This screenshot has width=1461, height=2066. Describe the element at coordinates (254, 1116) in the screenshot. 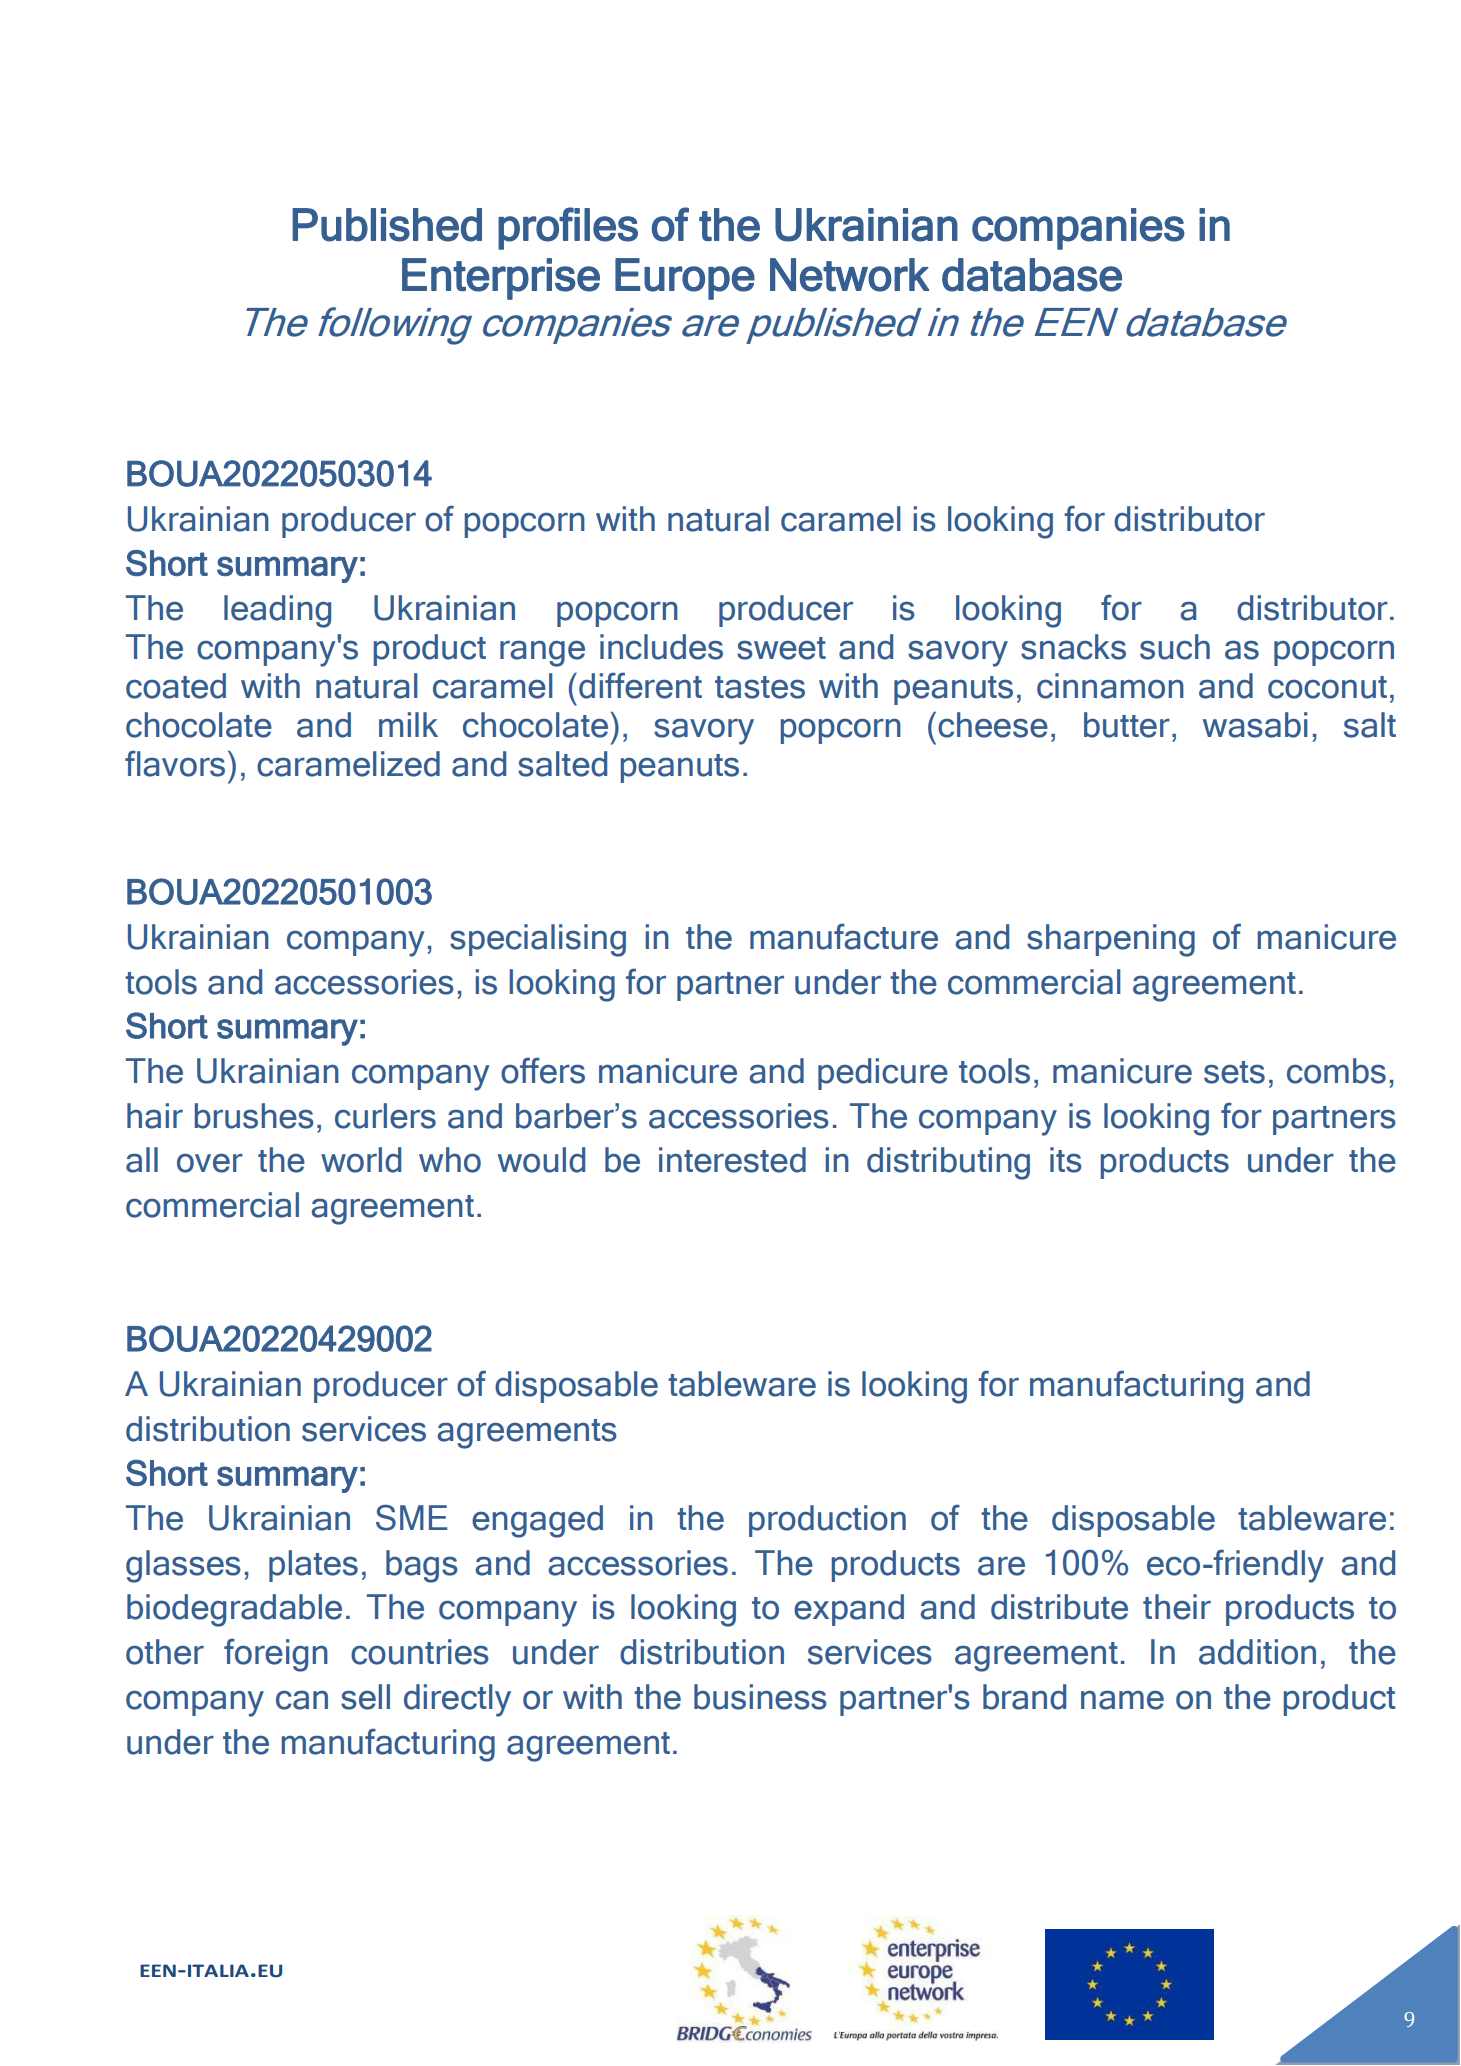

I see `brushes` at that location.
